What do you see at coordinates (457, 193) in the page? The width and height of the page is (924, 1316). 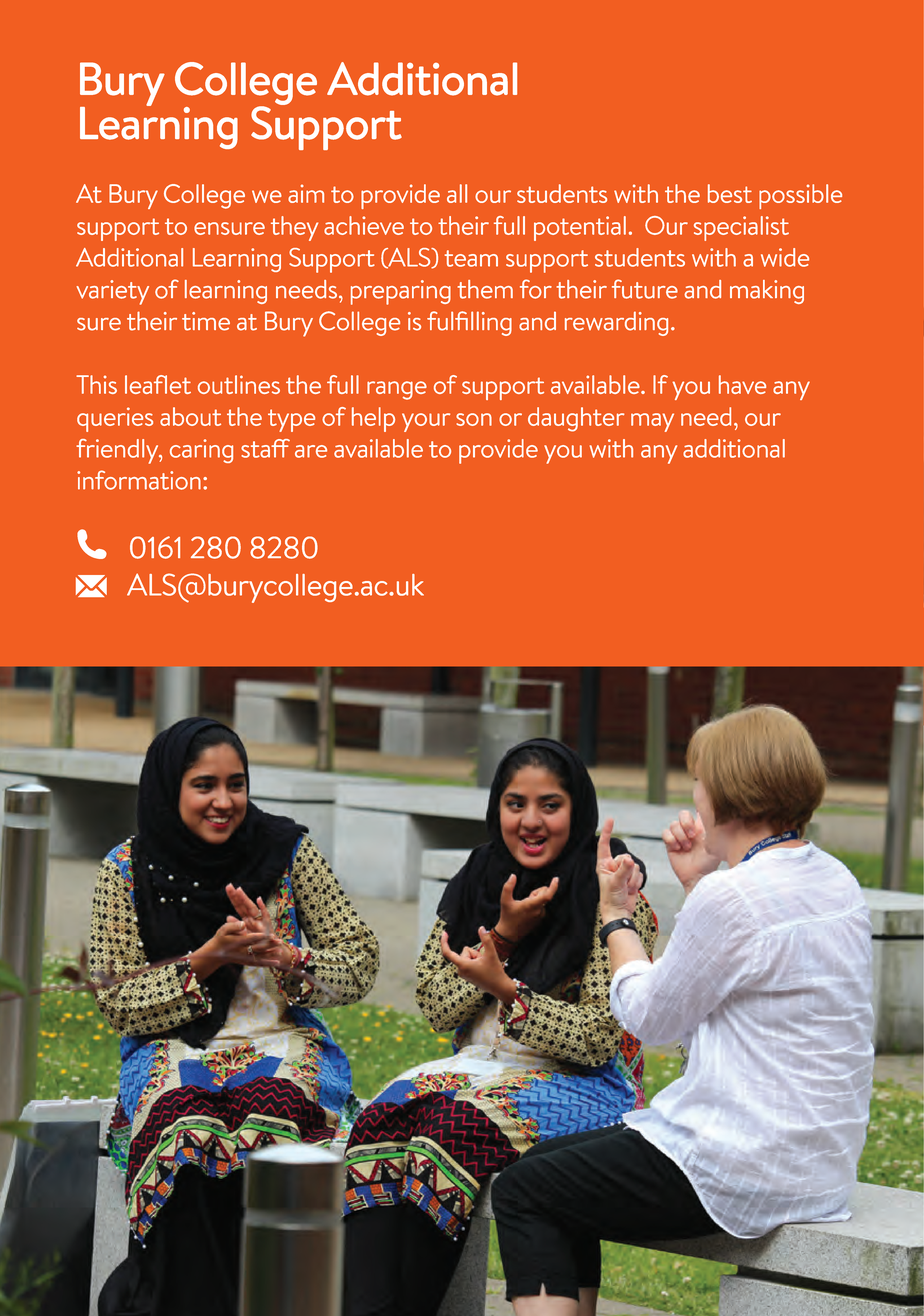 I see `all` at bounding box center [457, 193].
